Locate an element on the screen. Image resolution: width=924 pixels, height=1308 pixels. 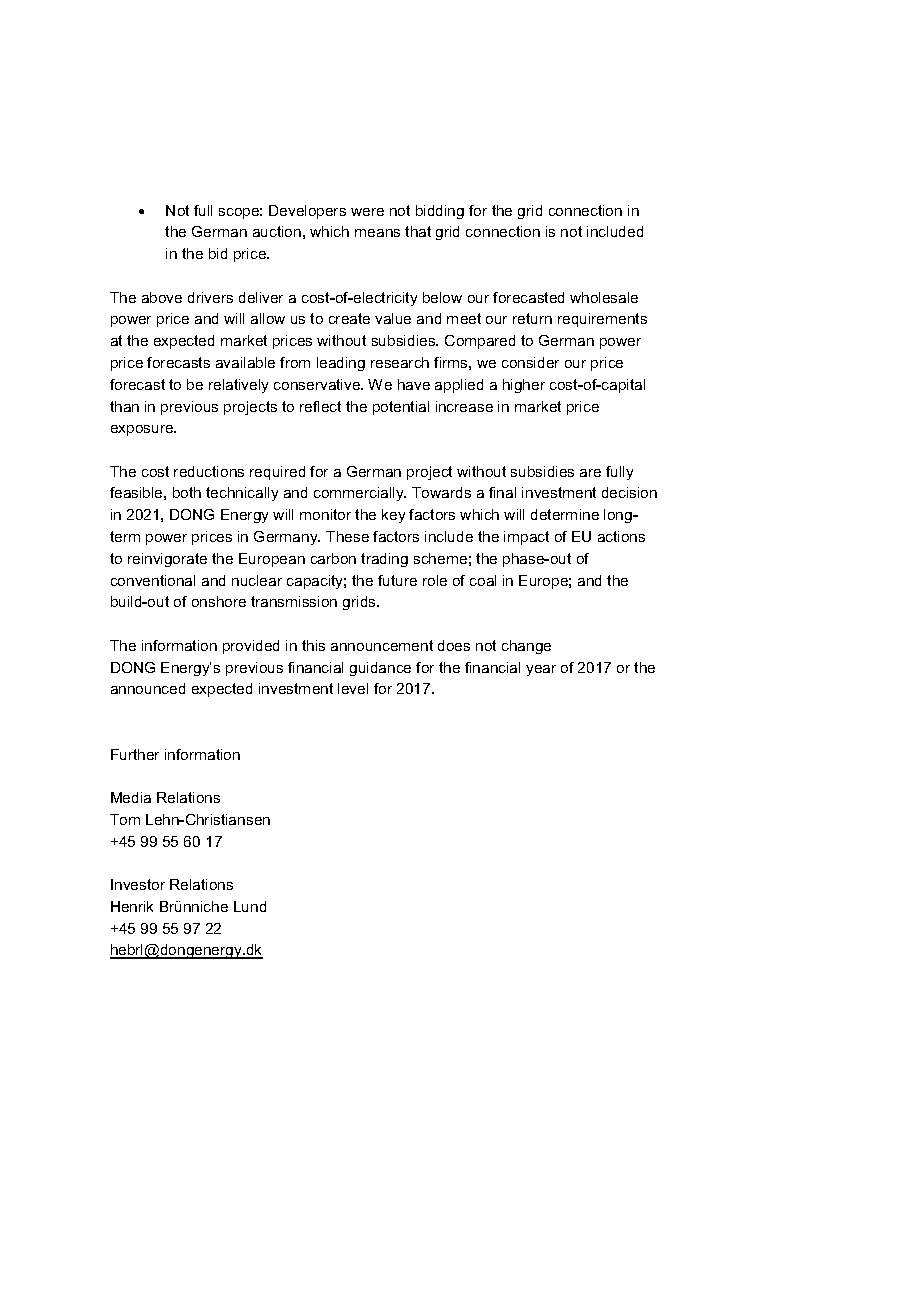
above is located at coordinates (162, 297).
